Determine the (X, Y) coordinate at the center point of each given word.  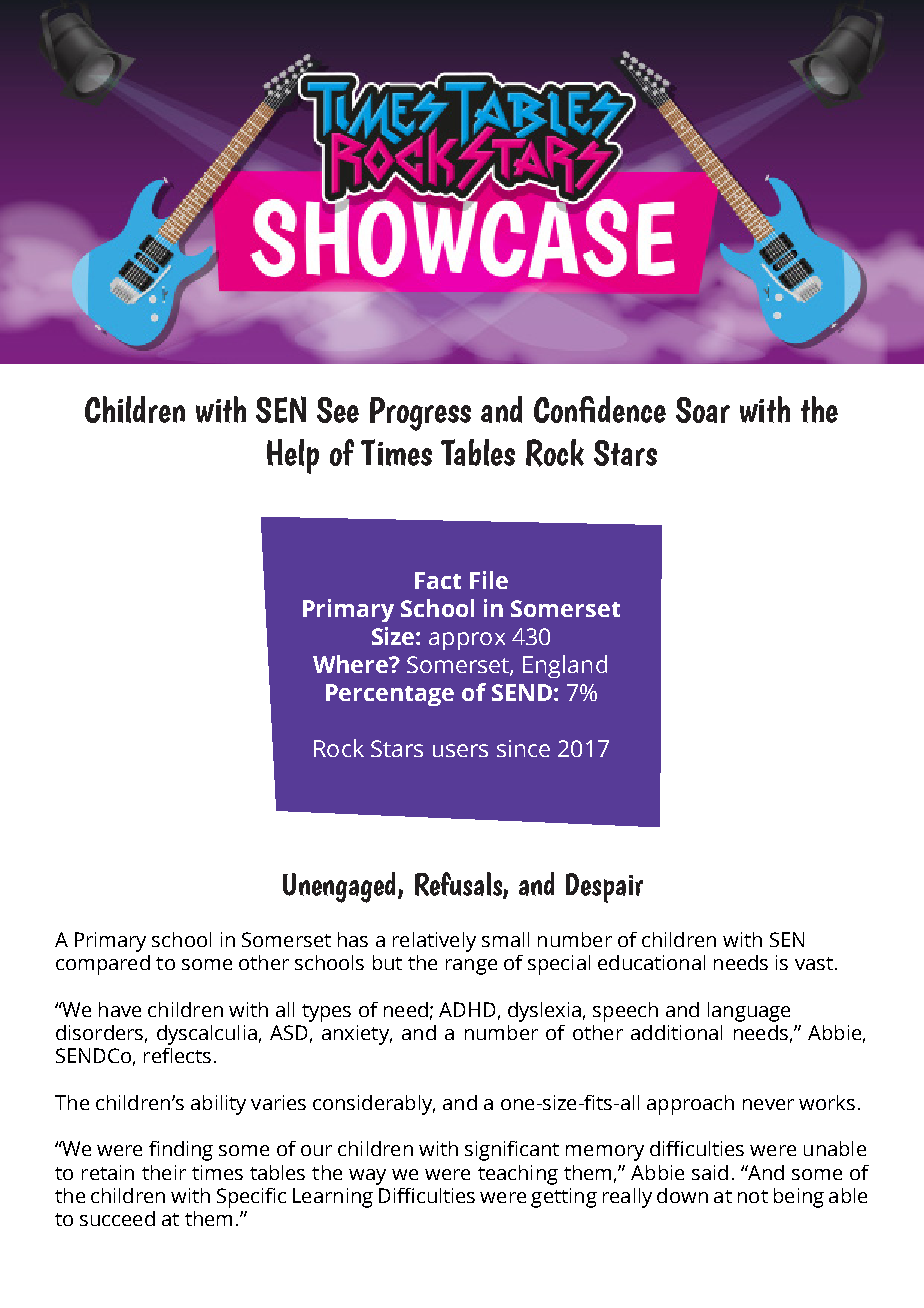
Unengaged (339, 887)
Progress (420, 414)
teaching (518, 1175)
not (753, 1196)
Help (293, 456)
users (460, 750)
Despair (604, 888)
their (164, 1172)
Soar (703, 410)
